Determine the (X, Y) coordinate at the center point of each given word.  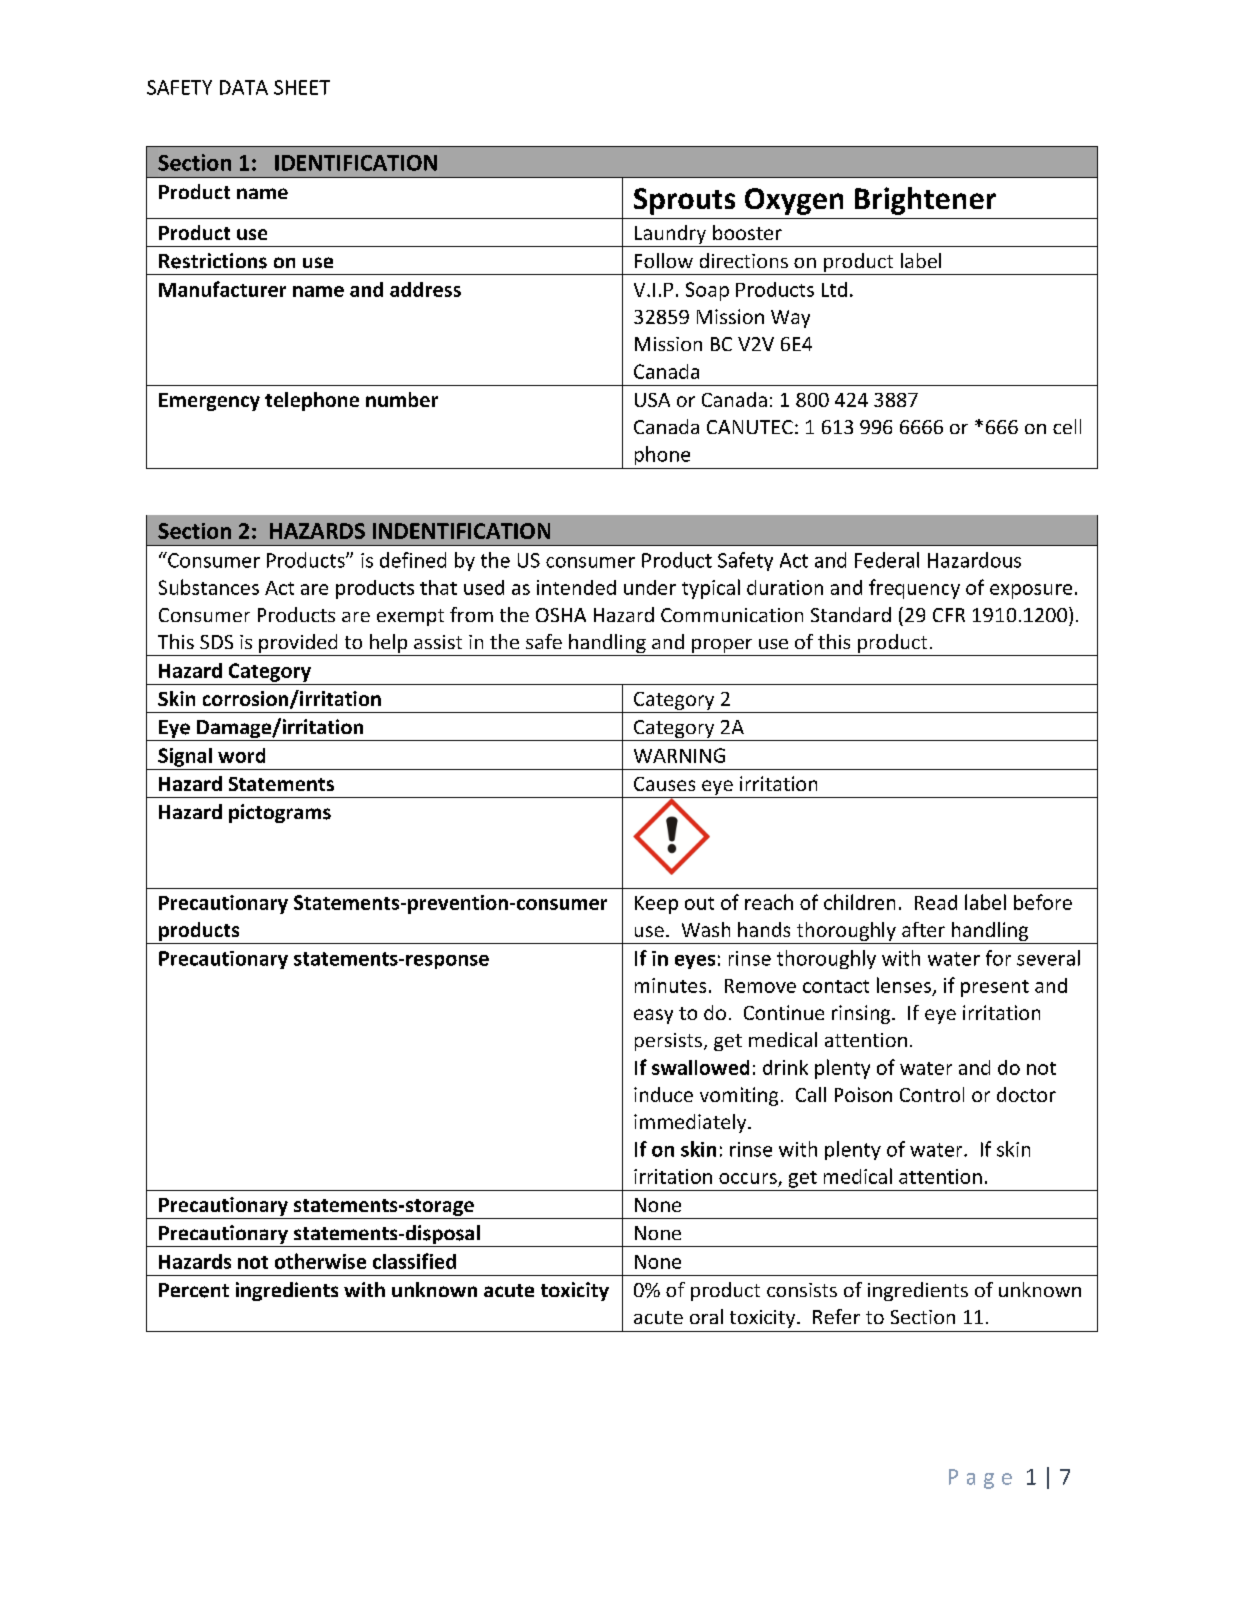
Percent (194, 1290)
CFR (949, 615)
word (241, 755)
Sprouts (684, 201)
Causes (664, 784)
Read (936, 902)
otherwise (320, 1261)
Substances (209, 587)
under (650, 587)
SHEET (302, 87)
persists (668, 1042)
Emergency (209, 402)
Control (932, 1094)
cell (1067, 426)
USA (652, 400)
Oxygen (794, 201)
